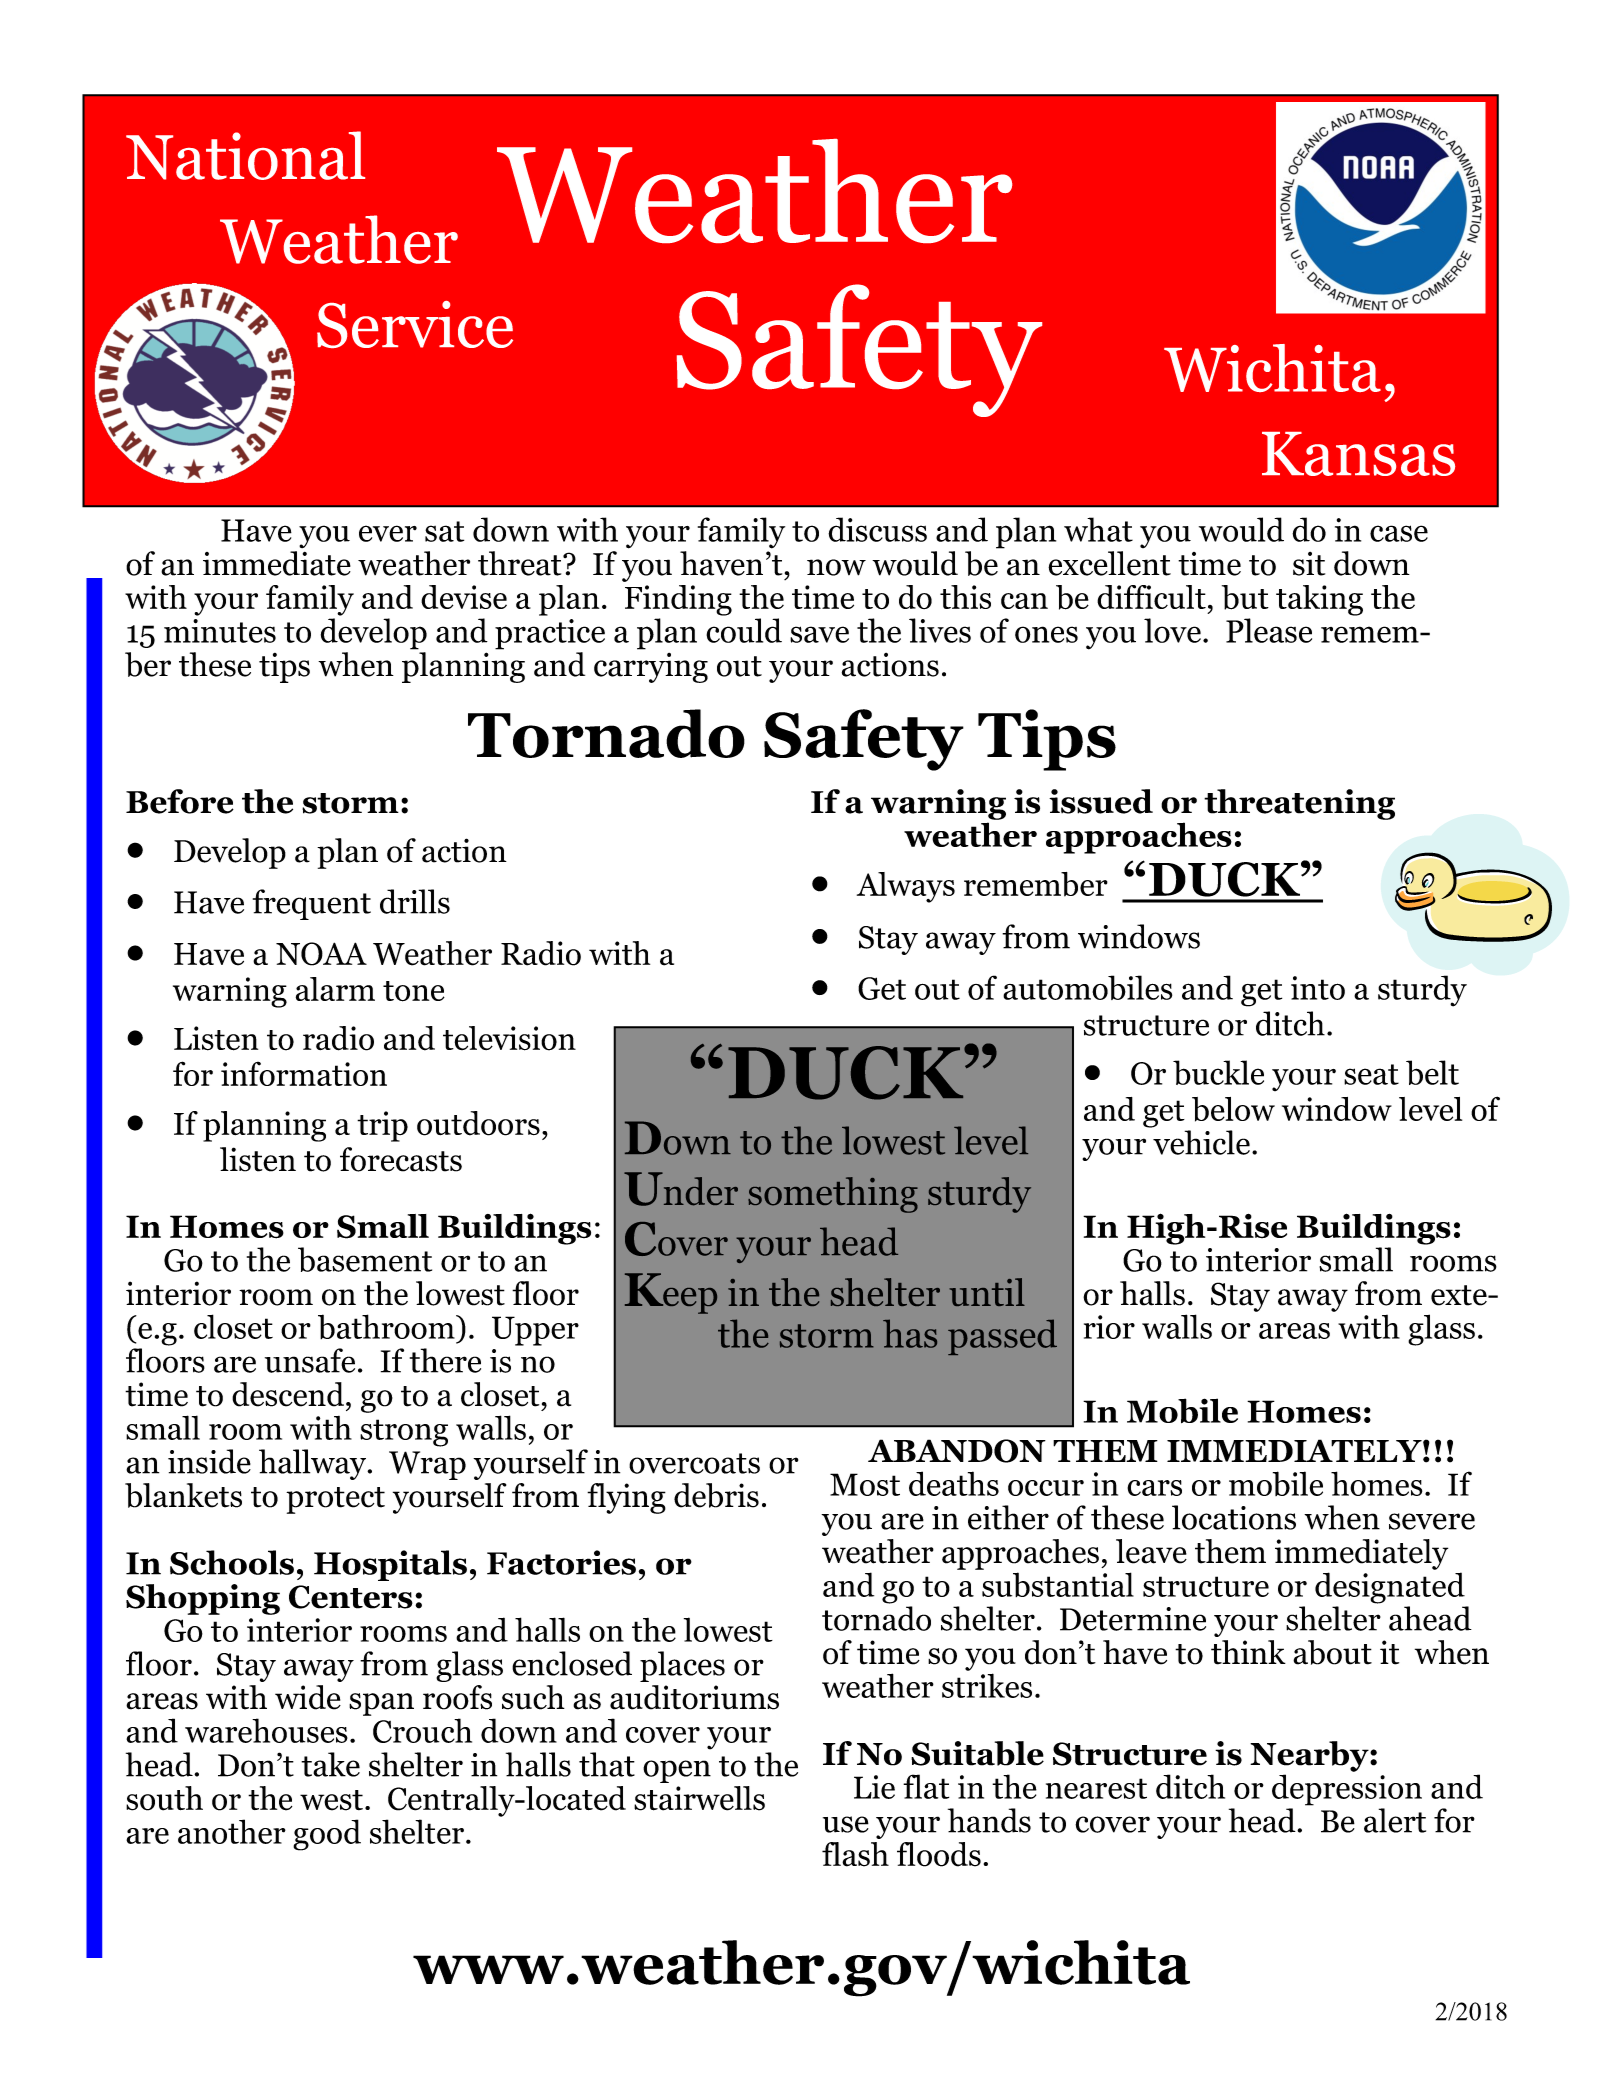  What do you see at coordinates (327, 1835) in the page?
I see `good` at bounding box center [327, 1835].
